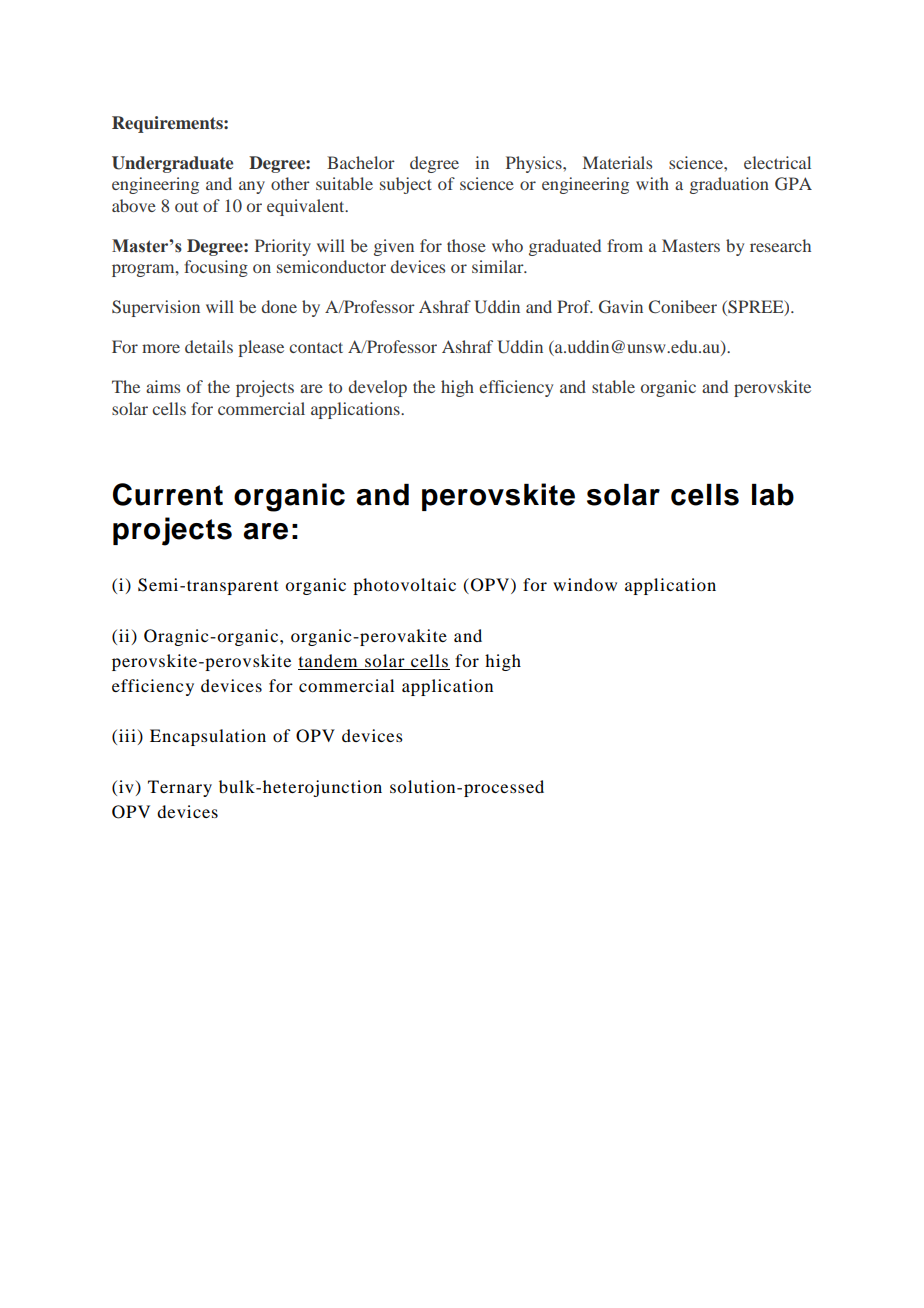 This image has height=1308, width=924. Describe the element at coordinates (180, 788) in the image. I see `Ternary` at that location.
